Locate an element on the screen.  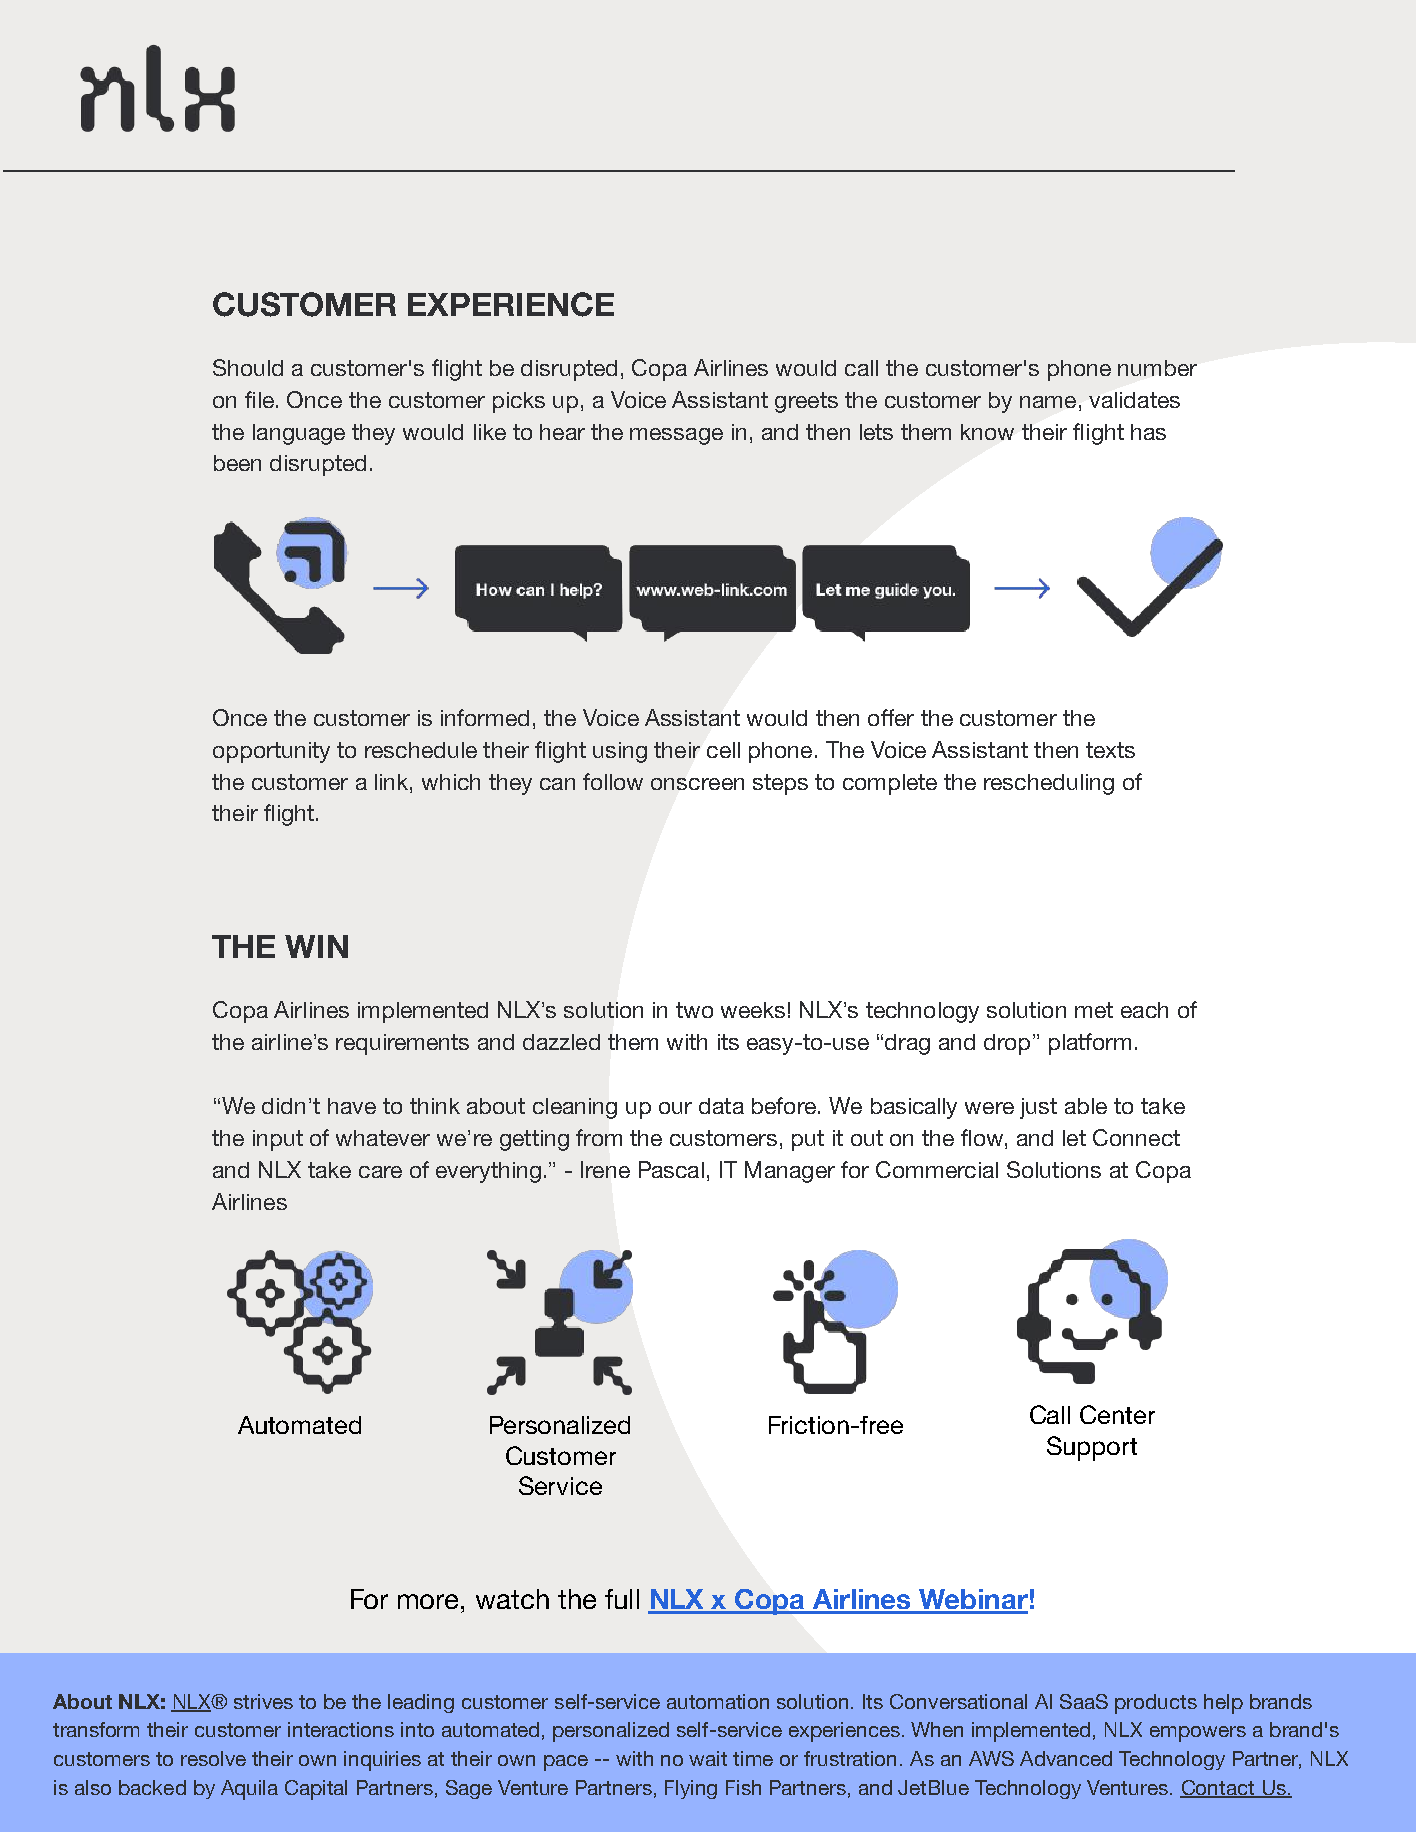
full is located at coordinates (622, 1599).
